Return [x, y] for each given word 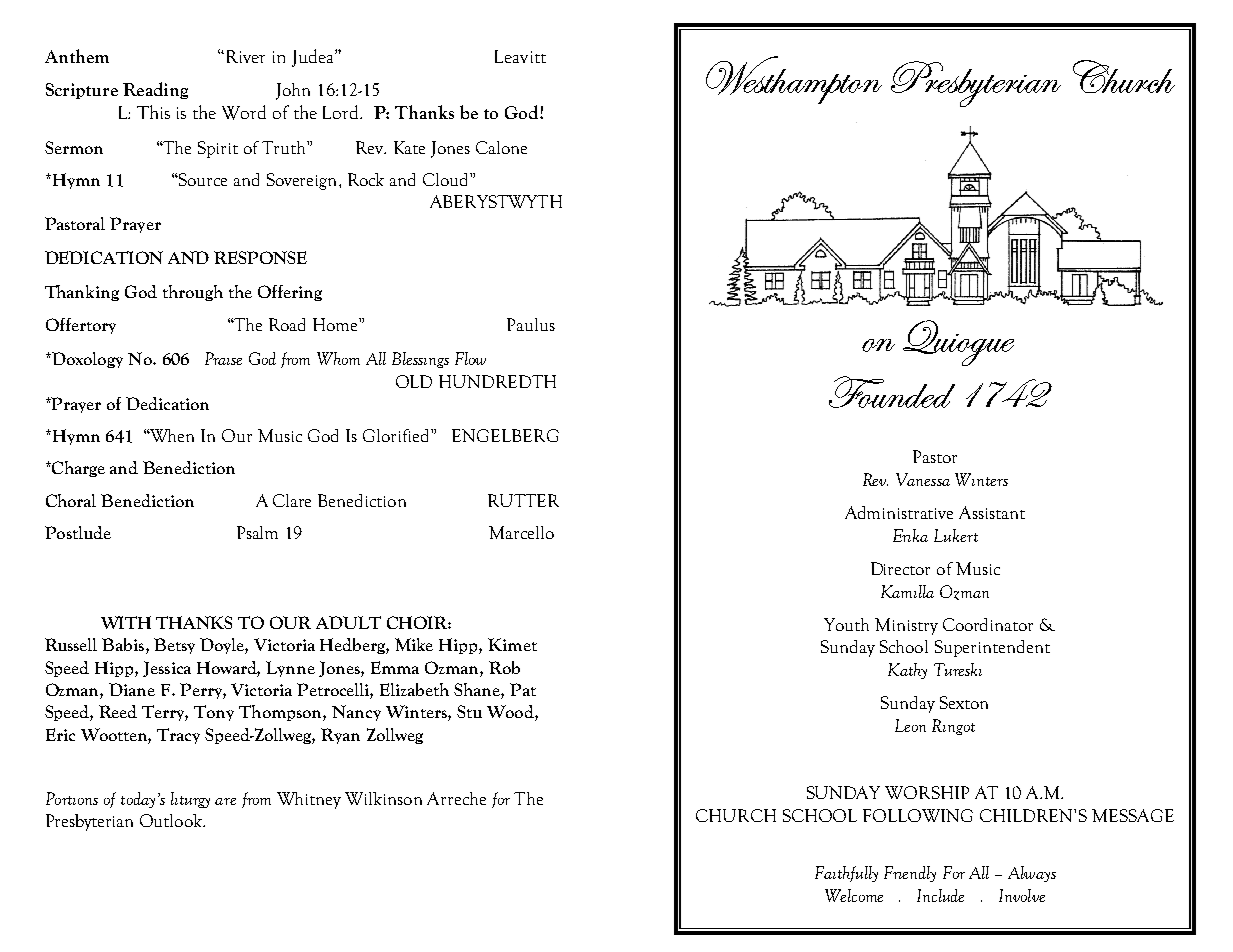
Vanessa [923, 479]
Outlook [172, 820]
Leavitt [520, 56]
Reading [155, 90]
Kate [409, 147]
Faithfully [846, 874]
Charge [77, 469]
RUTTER [523, 500]
